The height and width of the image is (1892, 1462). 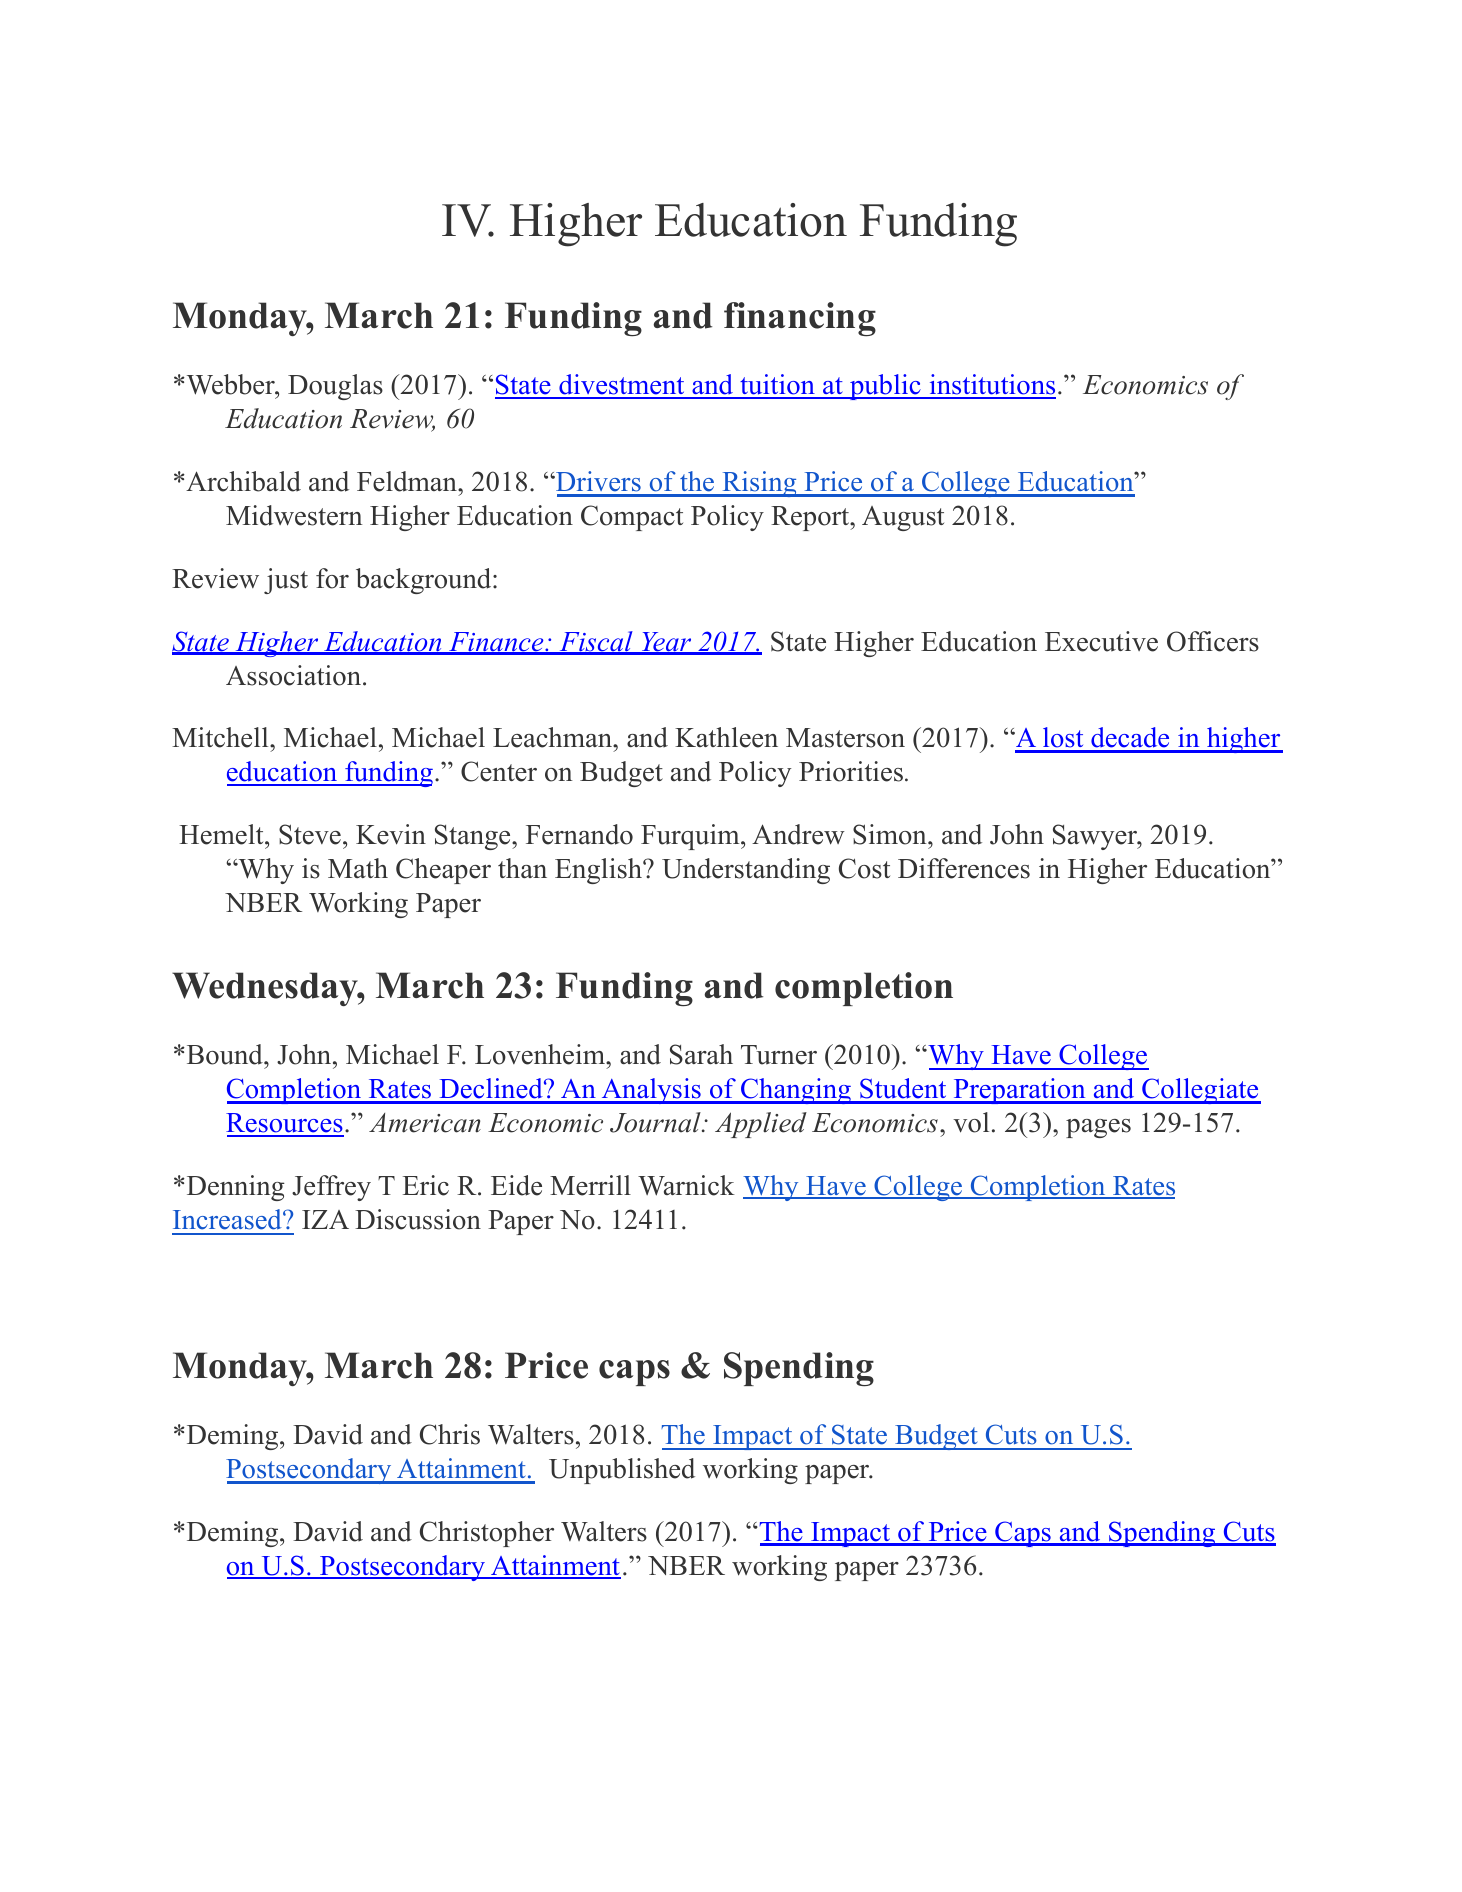 I want to click on Executive, so click(x=1101, y=641).
